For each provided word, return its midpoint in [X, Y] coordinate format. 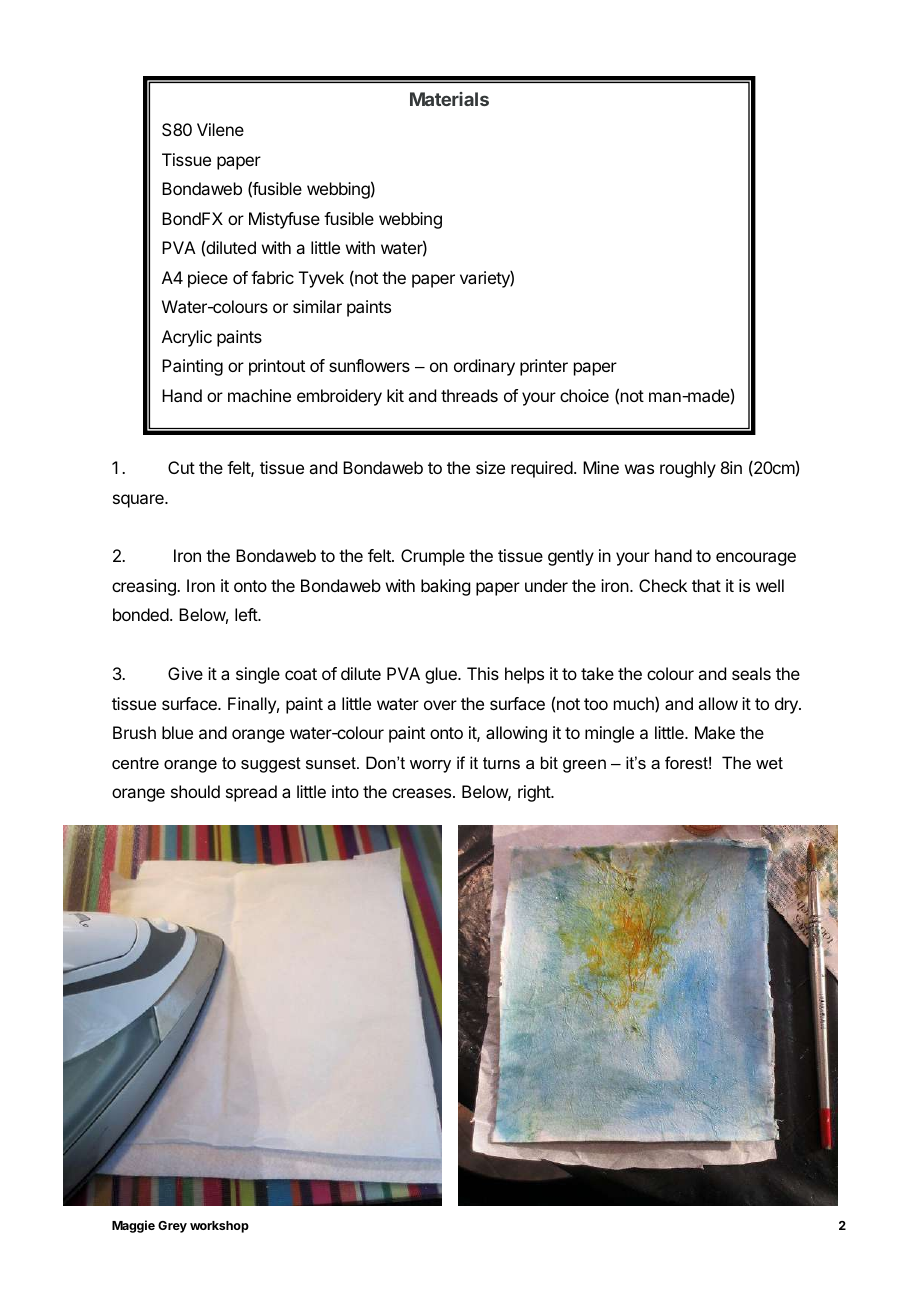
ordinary [484, 367]
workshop [219, 1227]
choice [584, 395]
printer [544, 367]
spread [251, 793]
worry [430, 766]
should [195, 791]
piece [208, 279]
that [706, 585]
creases [421, 793]
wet [769, 763]
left [247, 614]
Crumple [433, 557]
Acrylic [187, 338]
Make [715, 732]
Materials [449, 99]
